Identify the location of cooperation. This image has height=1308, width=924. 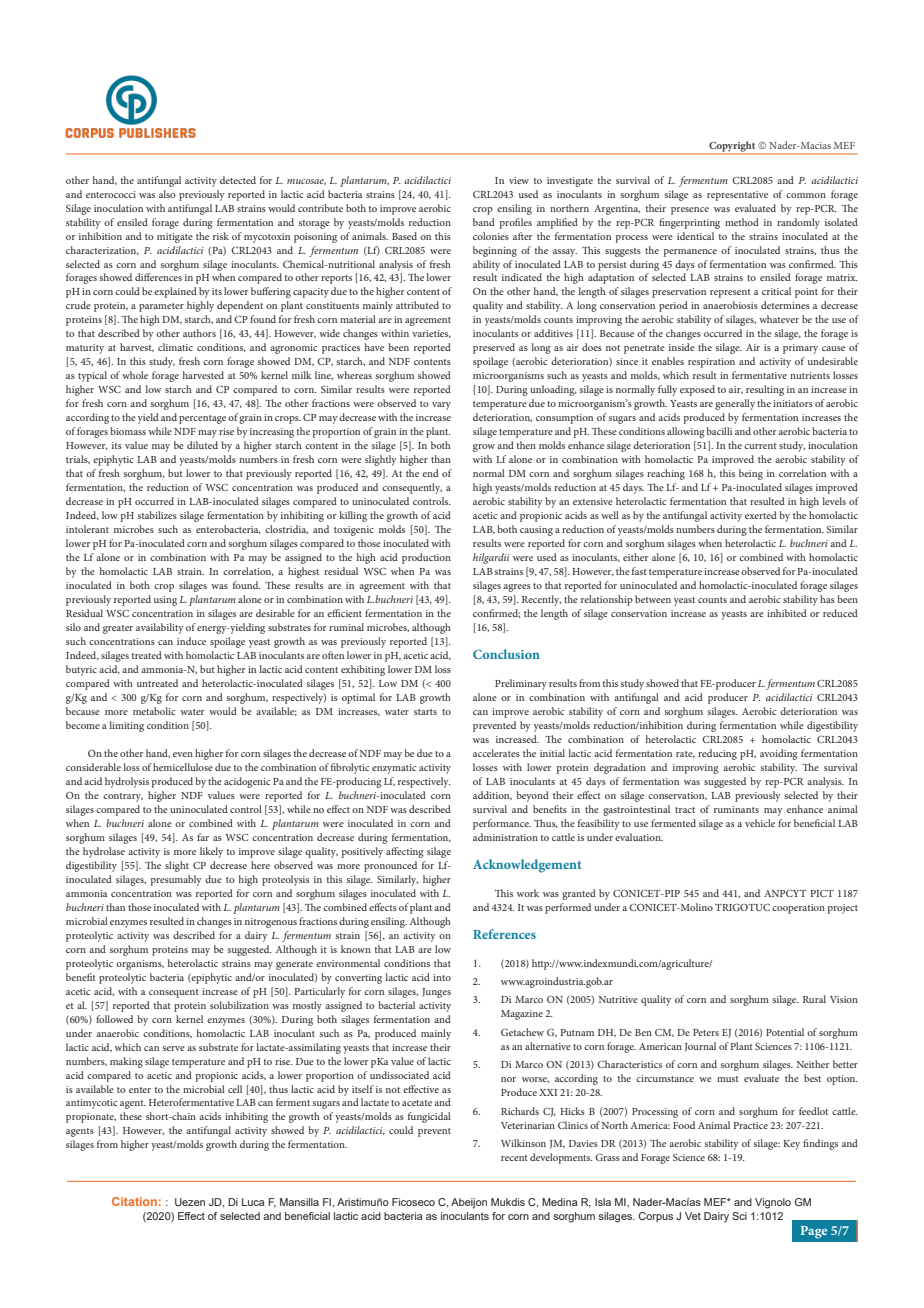
(798, 909).
